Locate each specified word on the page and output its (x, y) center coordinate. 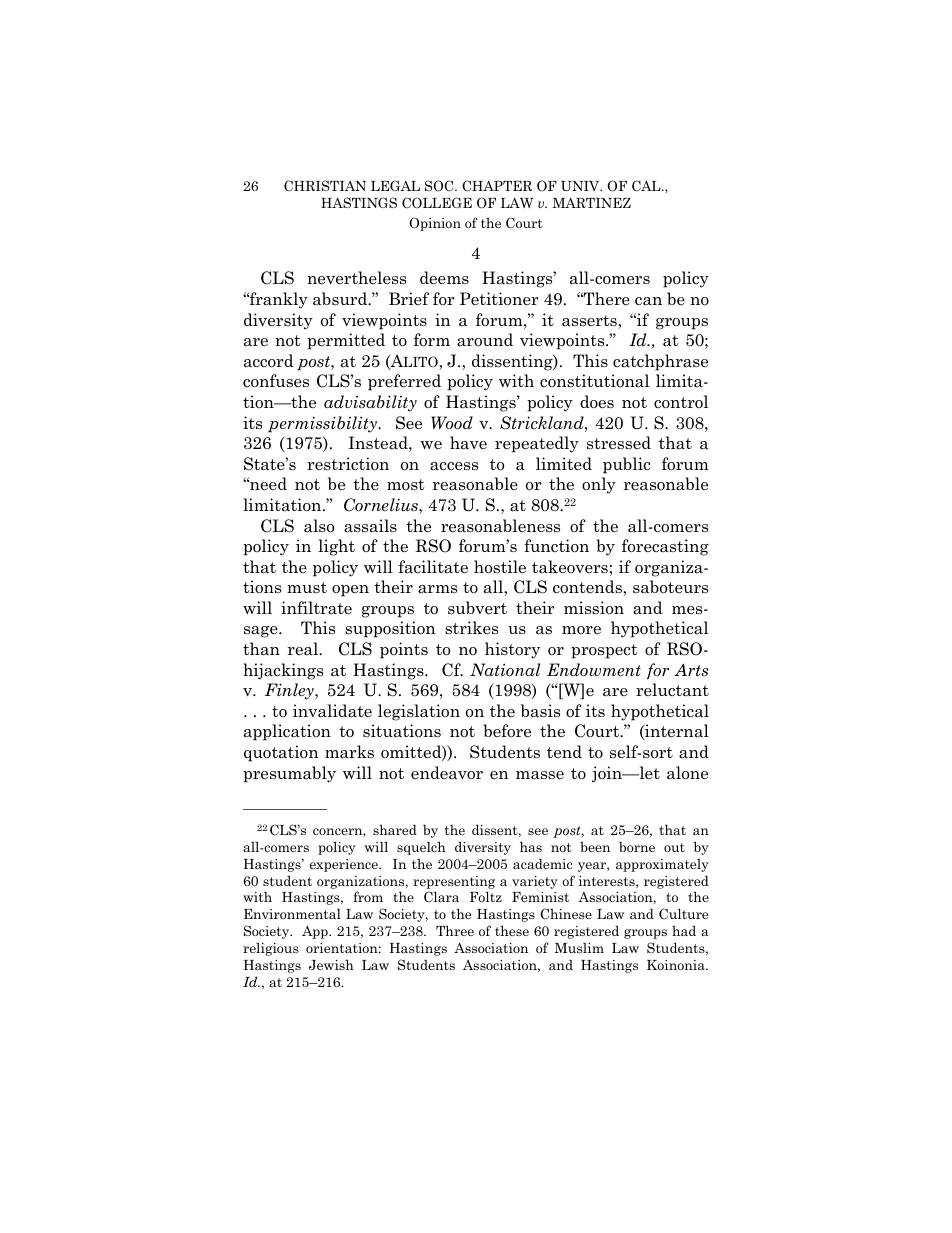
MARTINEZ (592, 202)
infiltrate (316, 607)
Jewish (331, 964)
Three (455, 930)
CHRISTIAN (325, 185)
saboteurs (670, 587)
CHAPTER (497, 186)
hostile (500, 567)
